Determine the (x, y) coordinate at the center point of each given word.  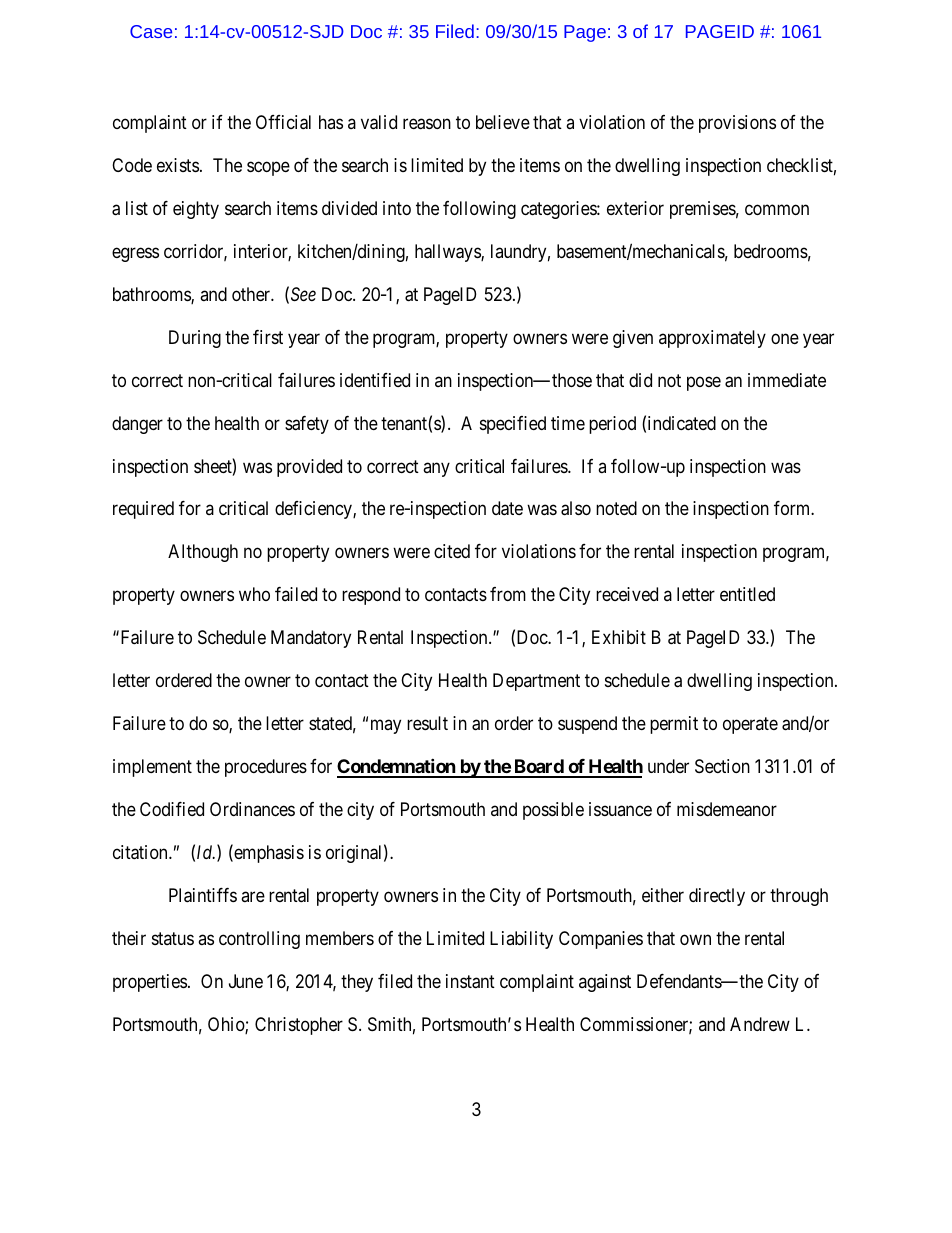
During (195, 339)
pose (704, 383)
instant (470, 981)
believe (503, 122)
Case (151, 31)
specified (513, 425)
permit (674, 725)
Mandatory (311, 639)
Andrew (760, 1024)
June (246, 981)
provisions (737, 124)
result (427, 723)
